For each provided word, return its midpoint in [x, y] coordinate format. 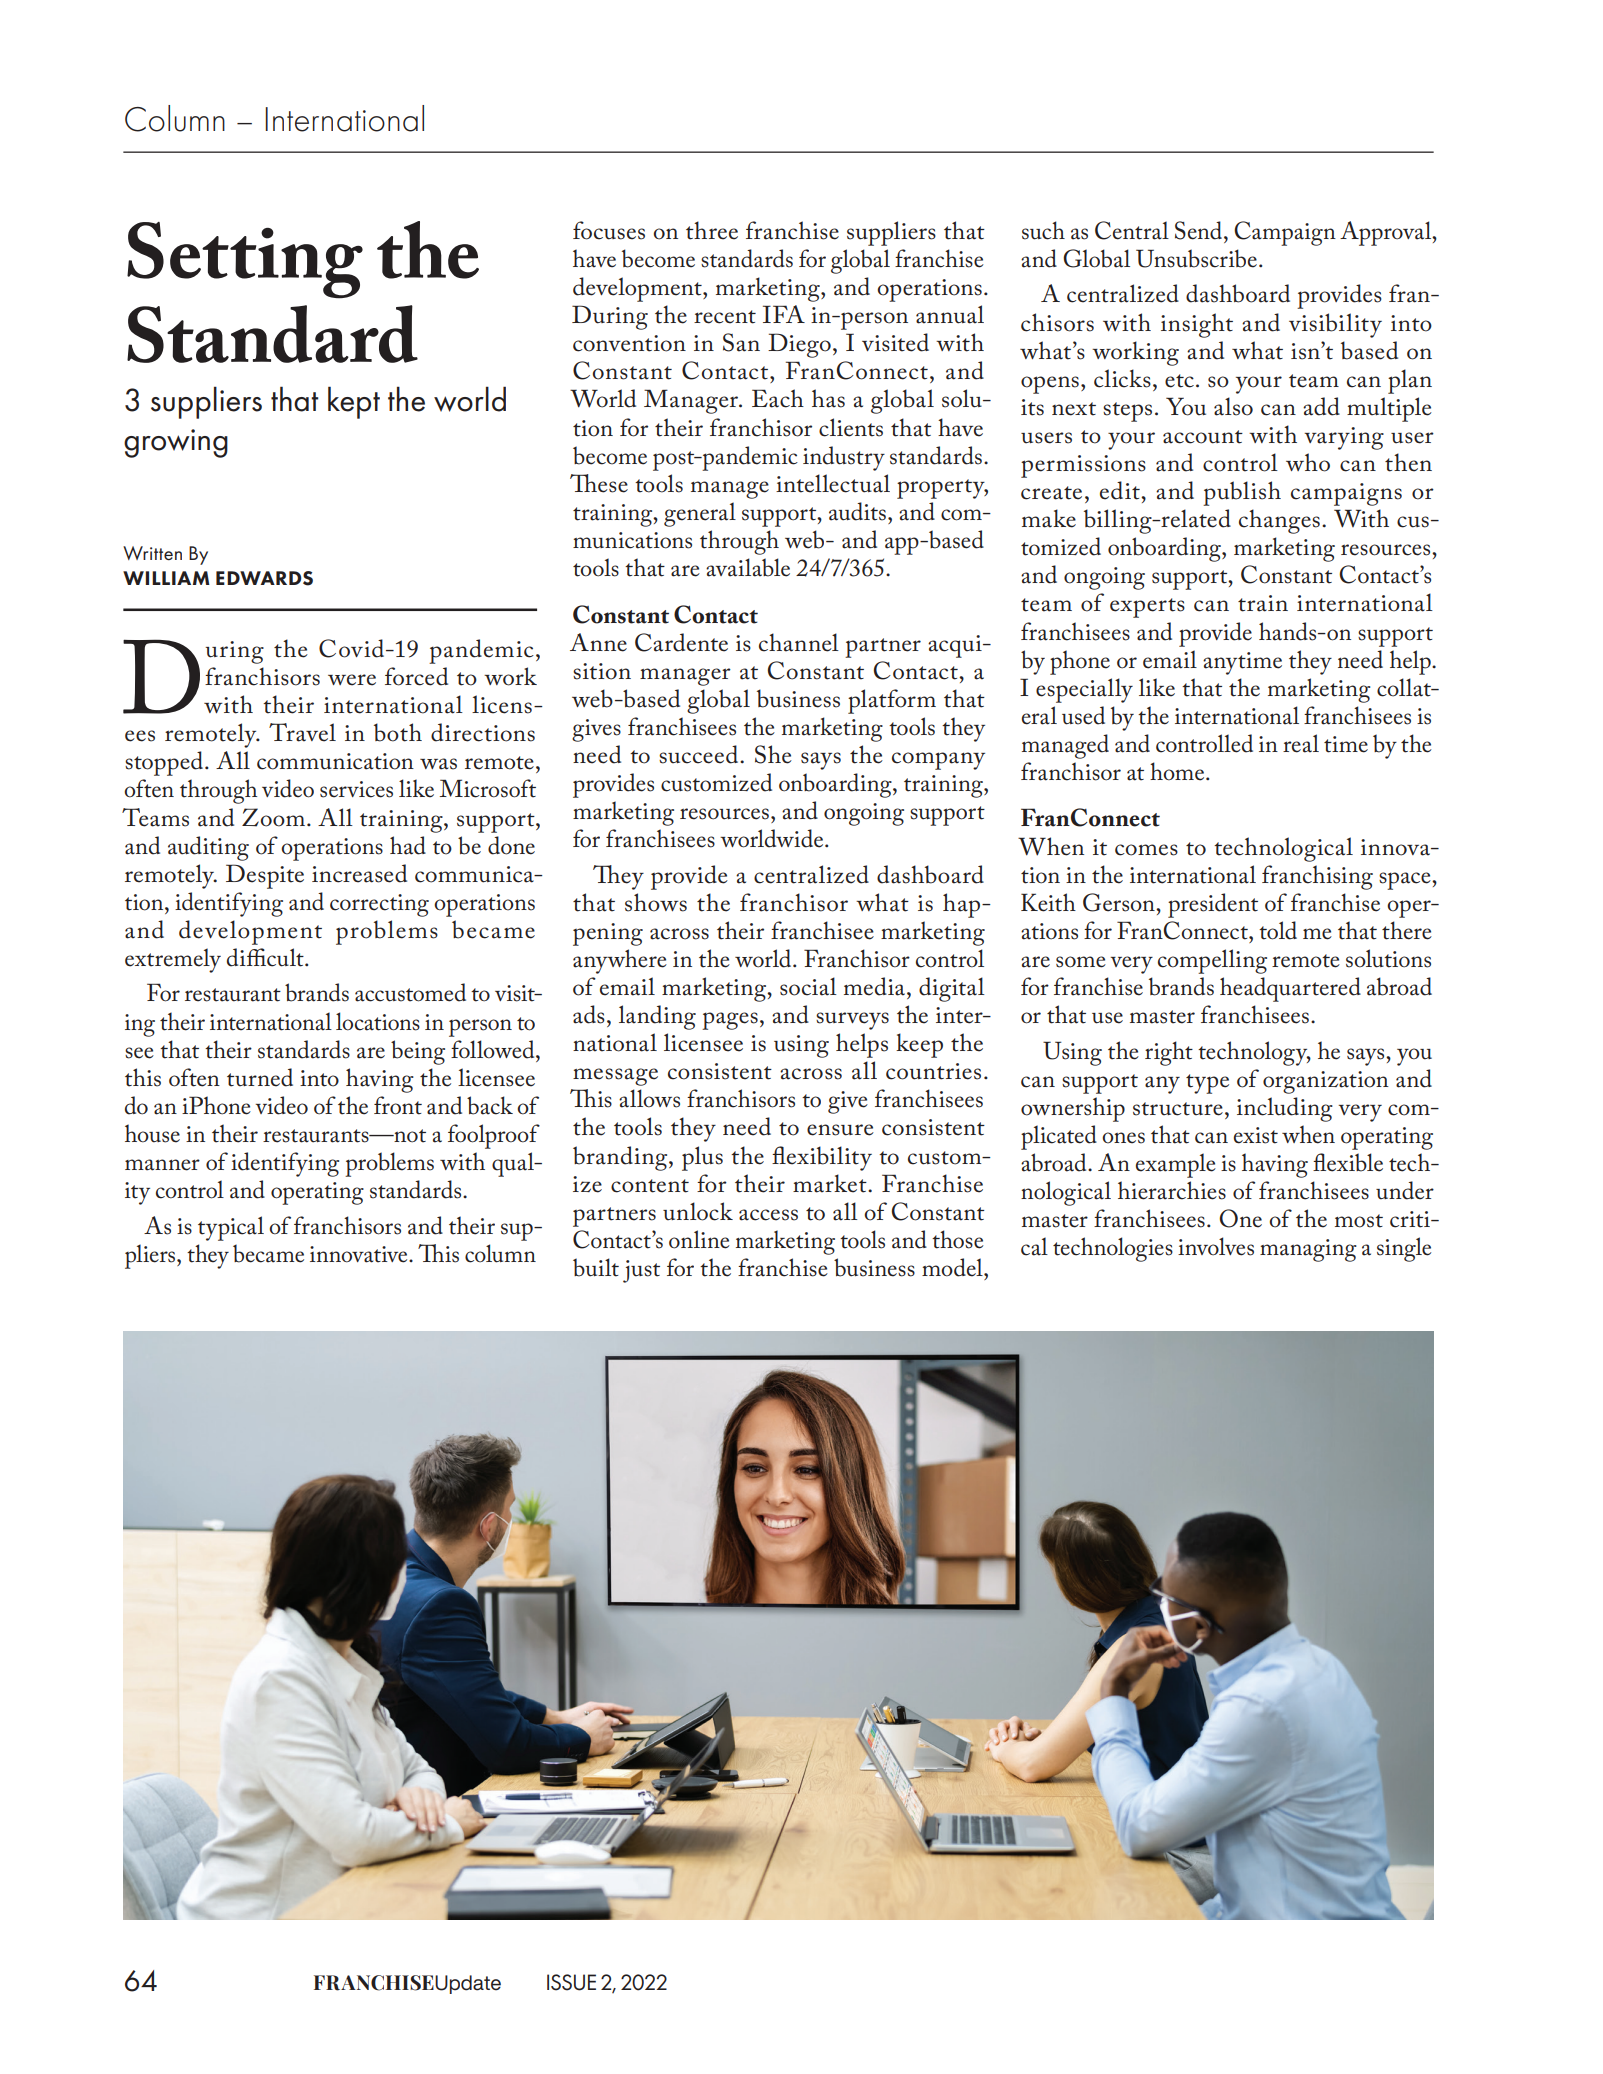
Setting [245, 260]
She [773, 754]
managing [1308, 1250]
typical [231, 1228]
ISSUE [571, 1982]
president [1213, 905]
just [641, 1271]
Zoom [273, 817]
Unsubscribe [1198, 258]
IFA [784, 314]
